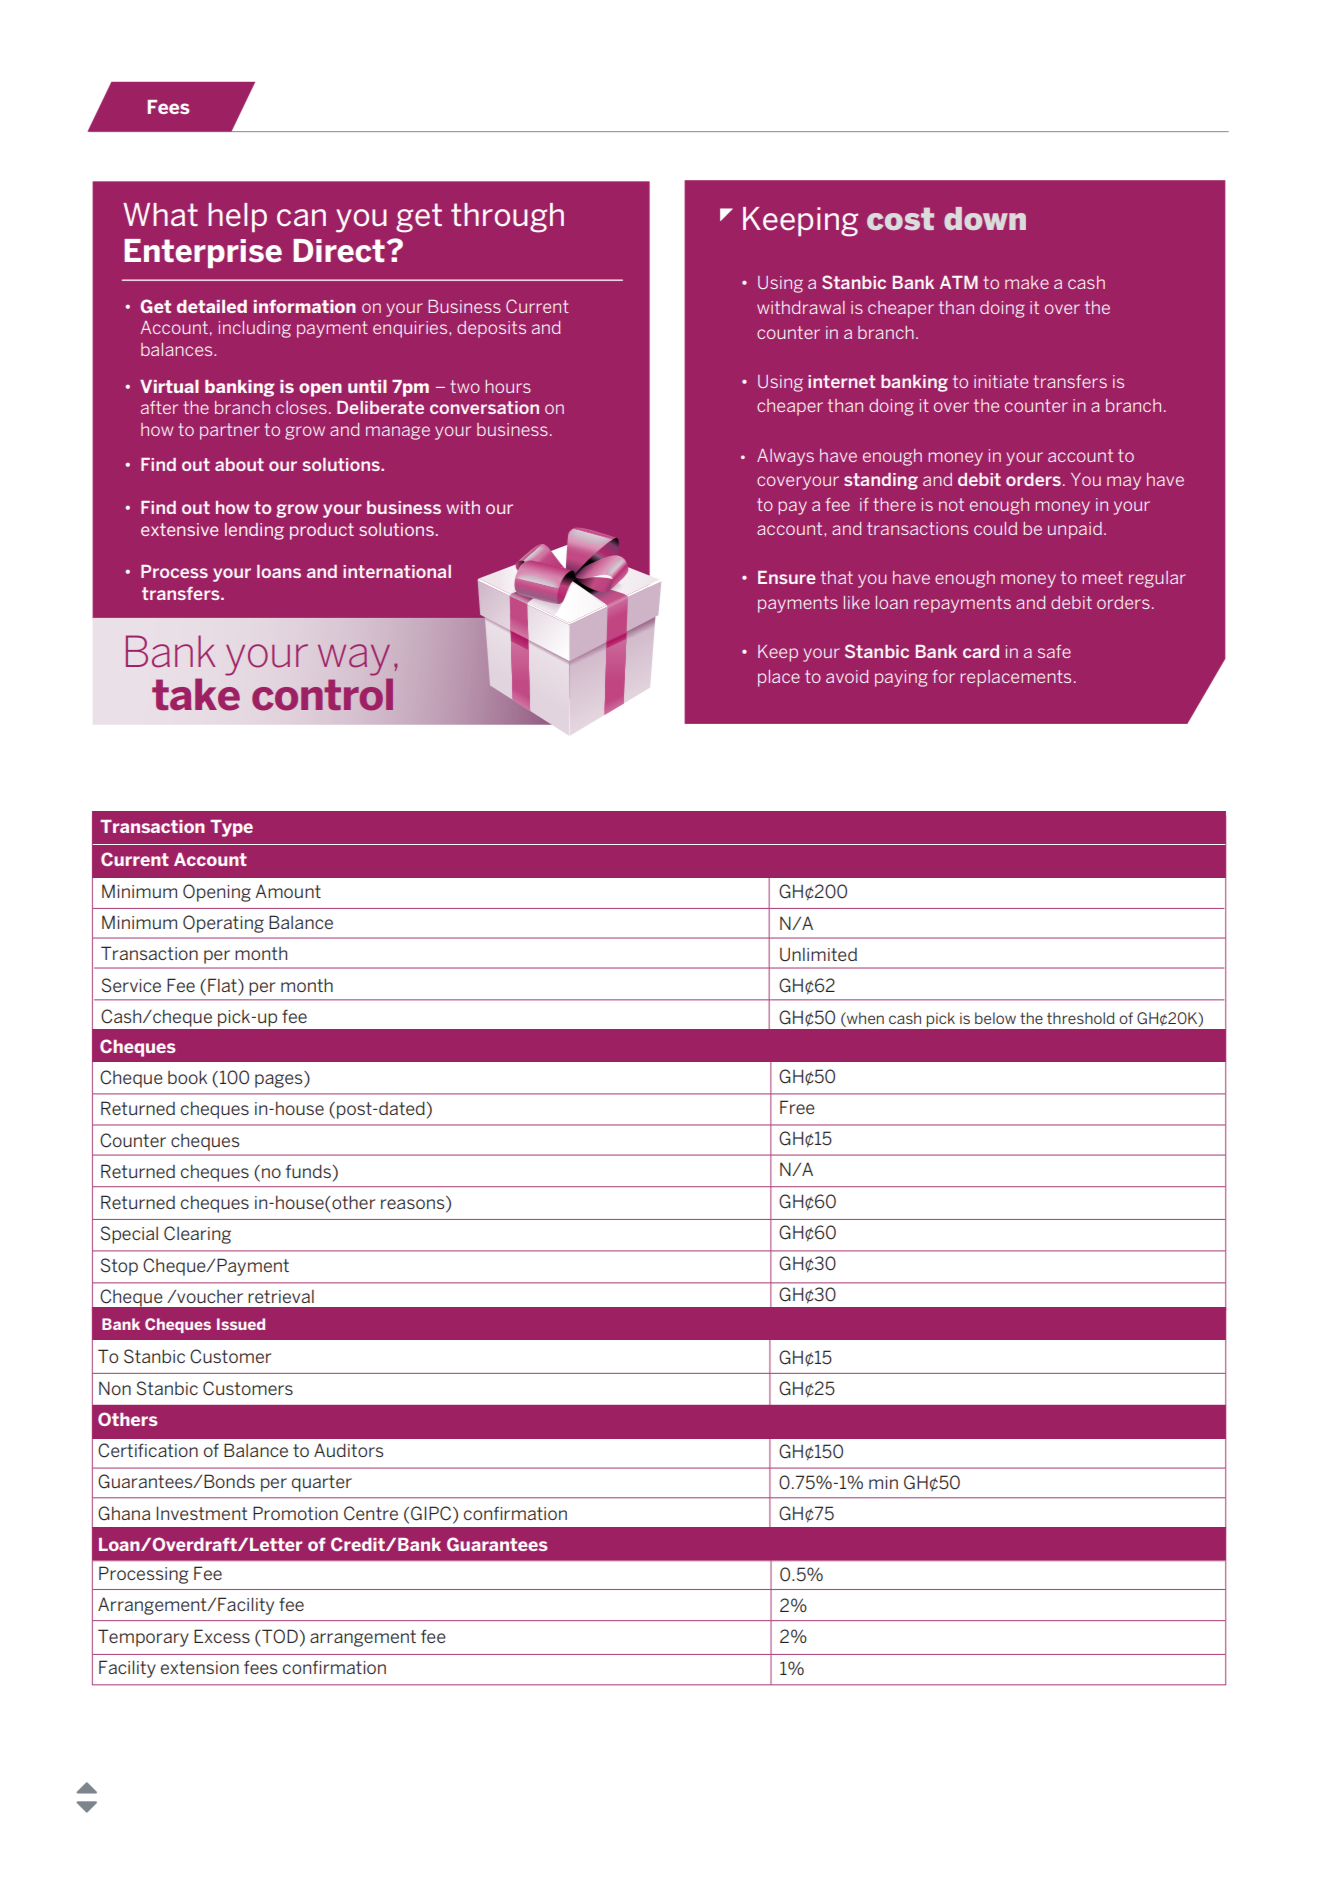 Image resolution: width=1330 pixels, height=1881 pixels. I want to click on Auditors, so click(349, 1450).
